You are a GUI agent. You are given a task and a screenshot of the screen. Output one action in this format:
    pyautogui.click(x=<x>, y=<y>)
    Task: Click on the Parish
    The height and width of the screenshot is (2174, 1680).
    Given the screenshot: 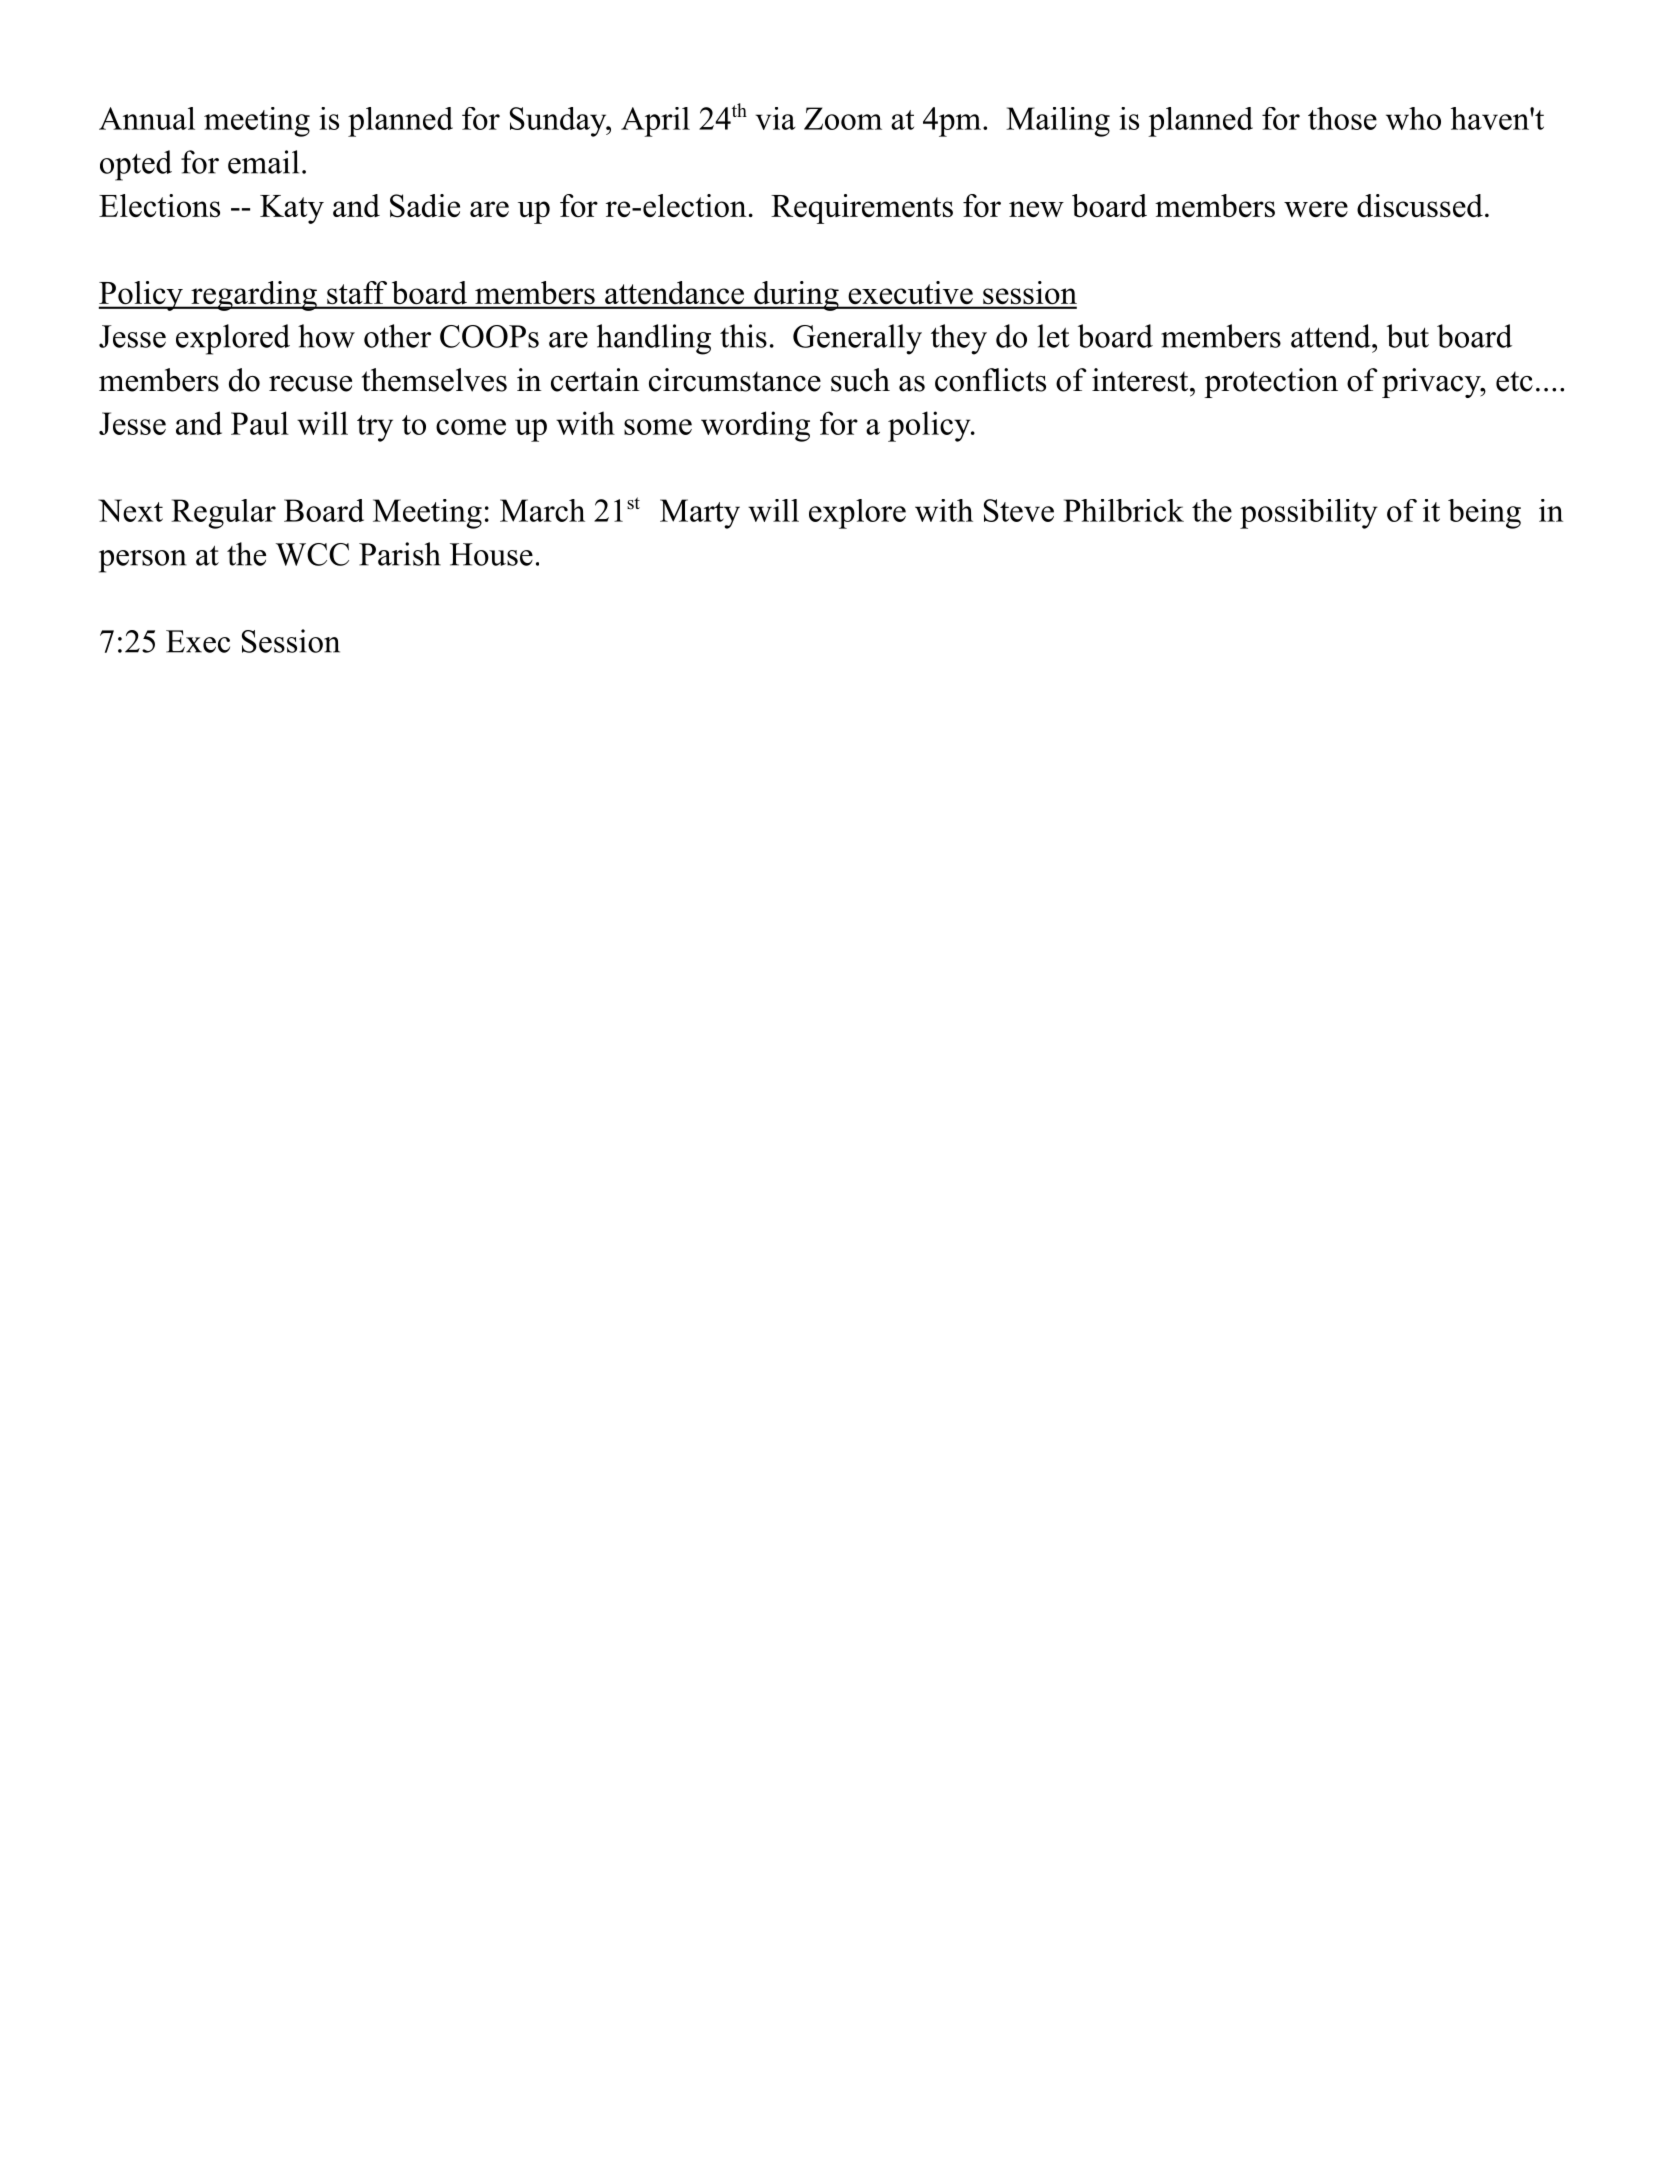 What is the action you would take?
    pyautogui.click(x=400, y=554)
